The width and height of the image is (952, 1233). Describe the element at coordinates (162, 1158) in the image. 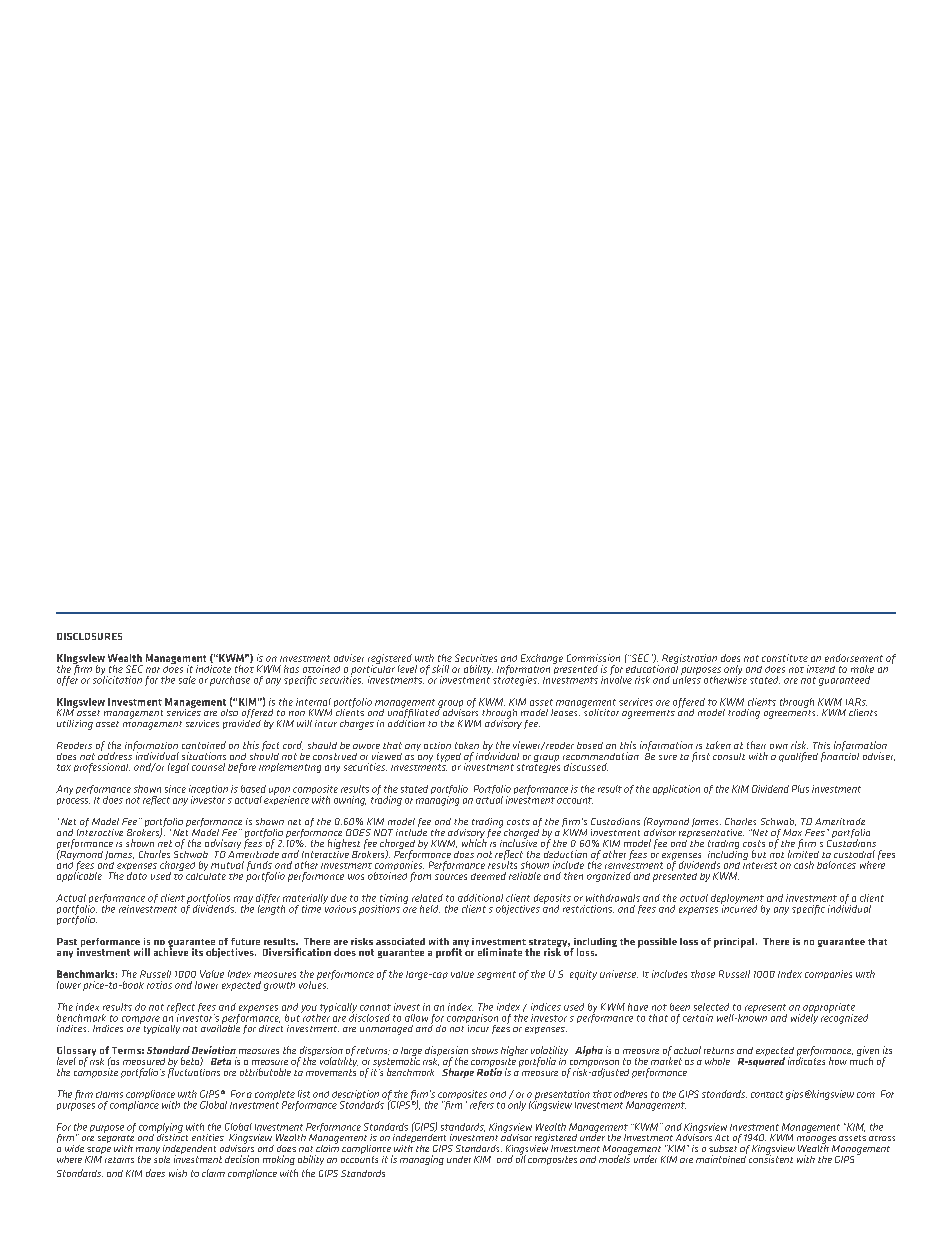

I see `sole` at that location.
